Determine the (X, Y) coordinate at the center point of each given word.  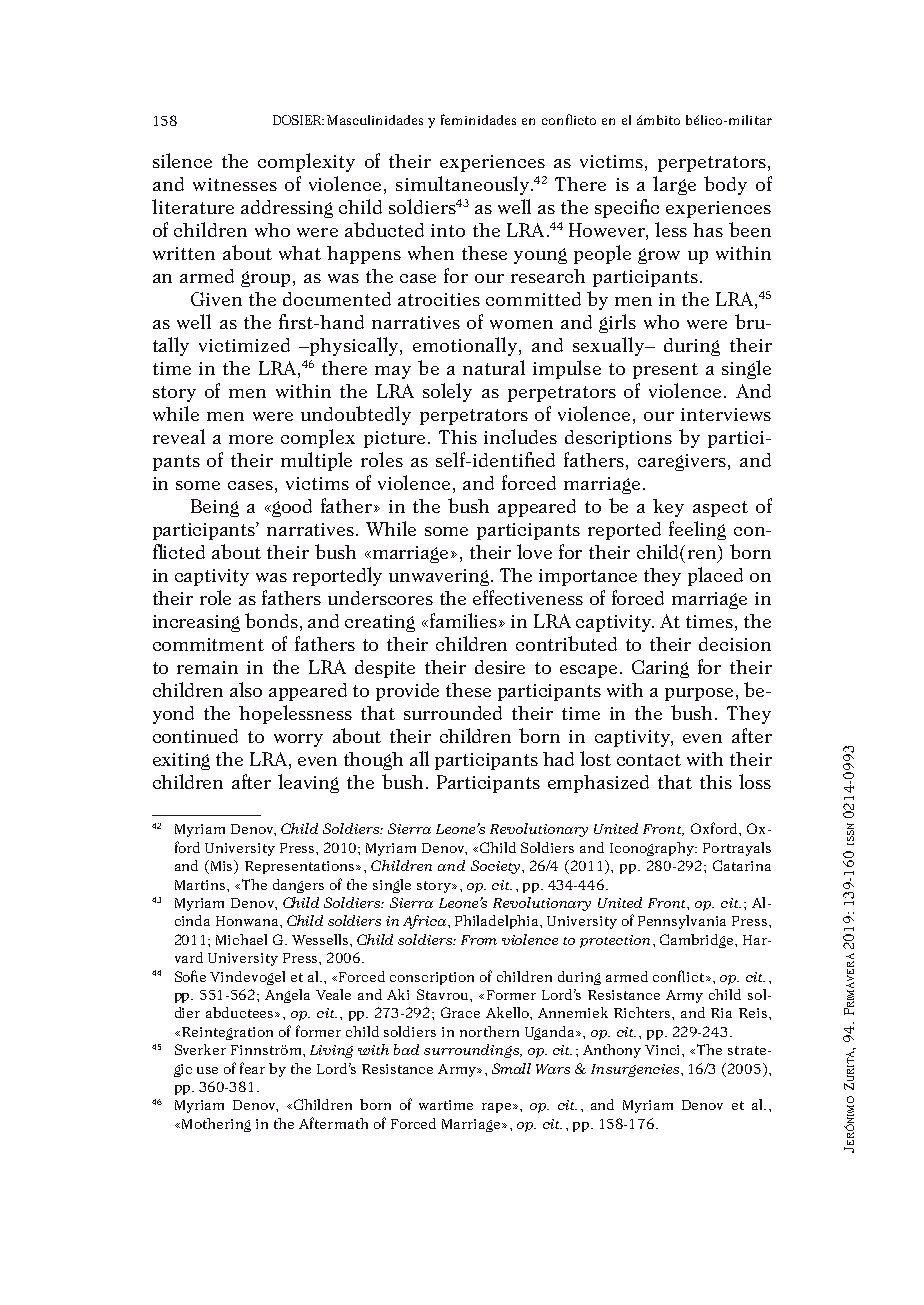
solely (447, 392)
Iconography (653, 849)
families (463, 620)
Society (495, 867)
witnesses (235, 184)
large (674, 185)
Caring (660, 669)
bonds (271, 620)
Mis (221, 867)
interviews (726, 414)
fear (252, 1068)
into (448, 230)
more (251, 439)
